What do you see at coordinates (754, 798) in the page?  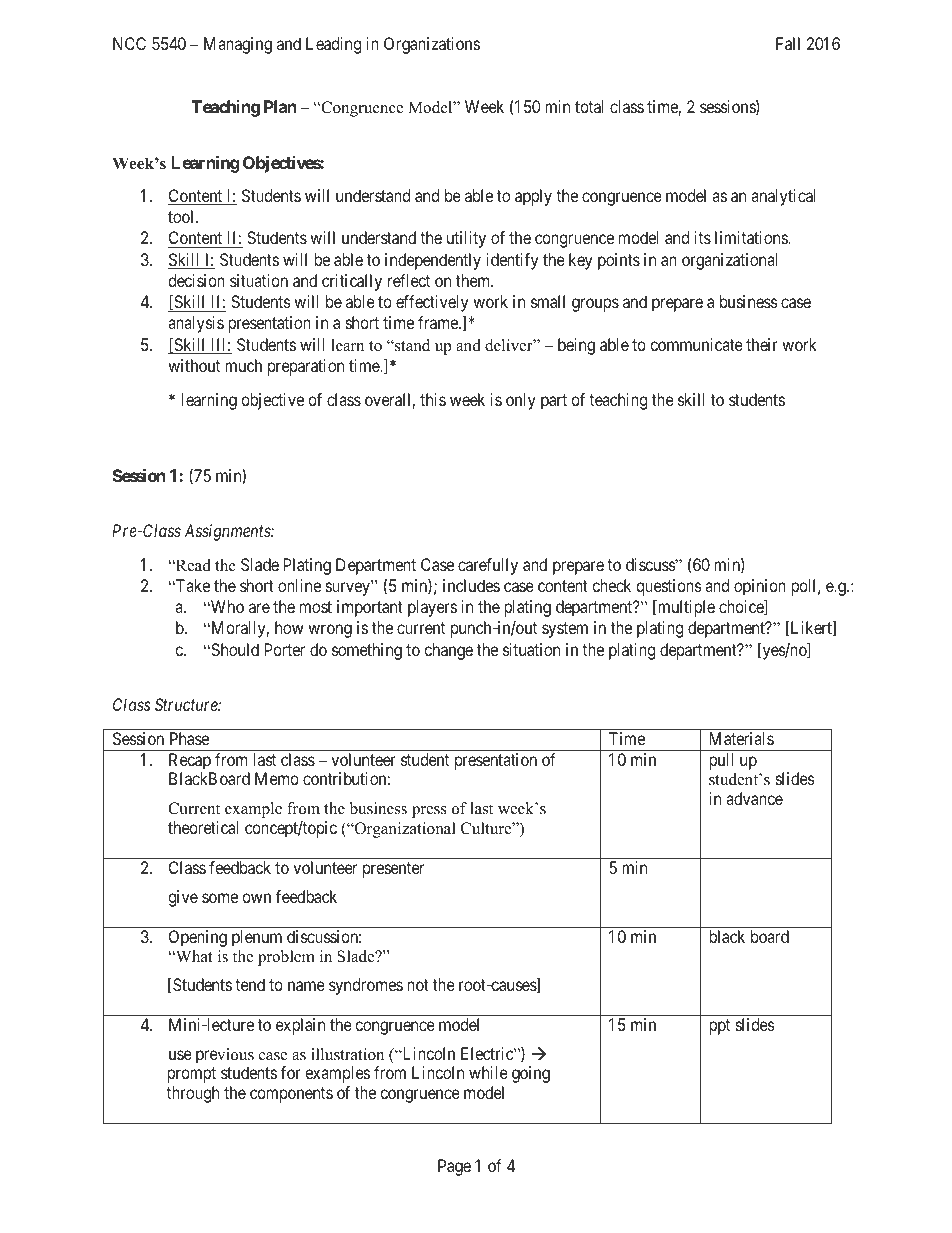 I see `advance` at bounding box center [754, 798].
